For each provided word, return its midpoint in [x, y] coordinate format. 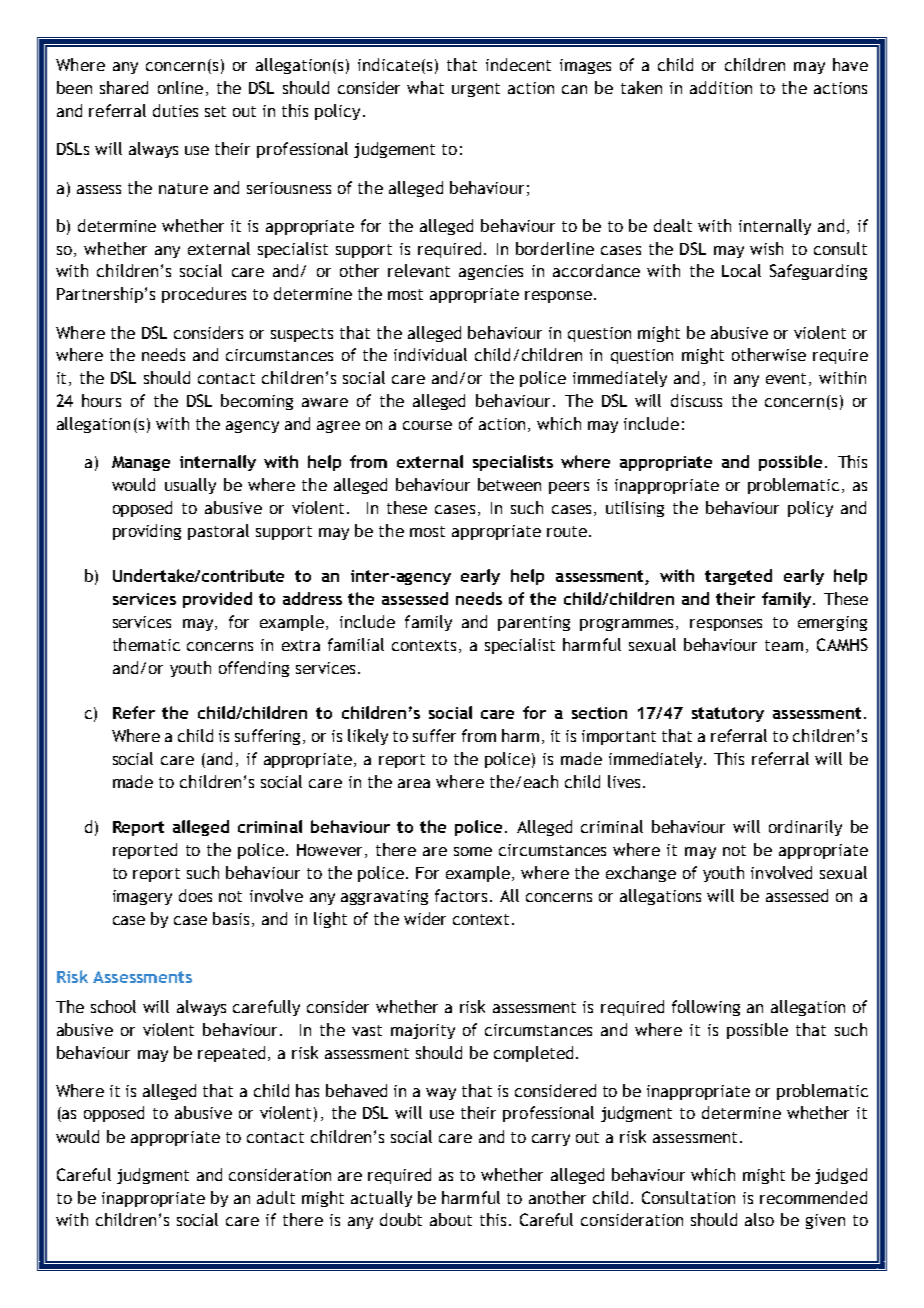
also [759, 1219]
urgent [476, 90]
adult [276, 1197]
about [451, 1219]
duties [175, 110]
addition [721, 87]
